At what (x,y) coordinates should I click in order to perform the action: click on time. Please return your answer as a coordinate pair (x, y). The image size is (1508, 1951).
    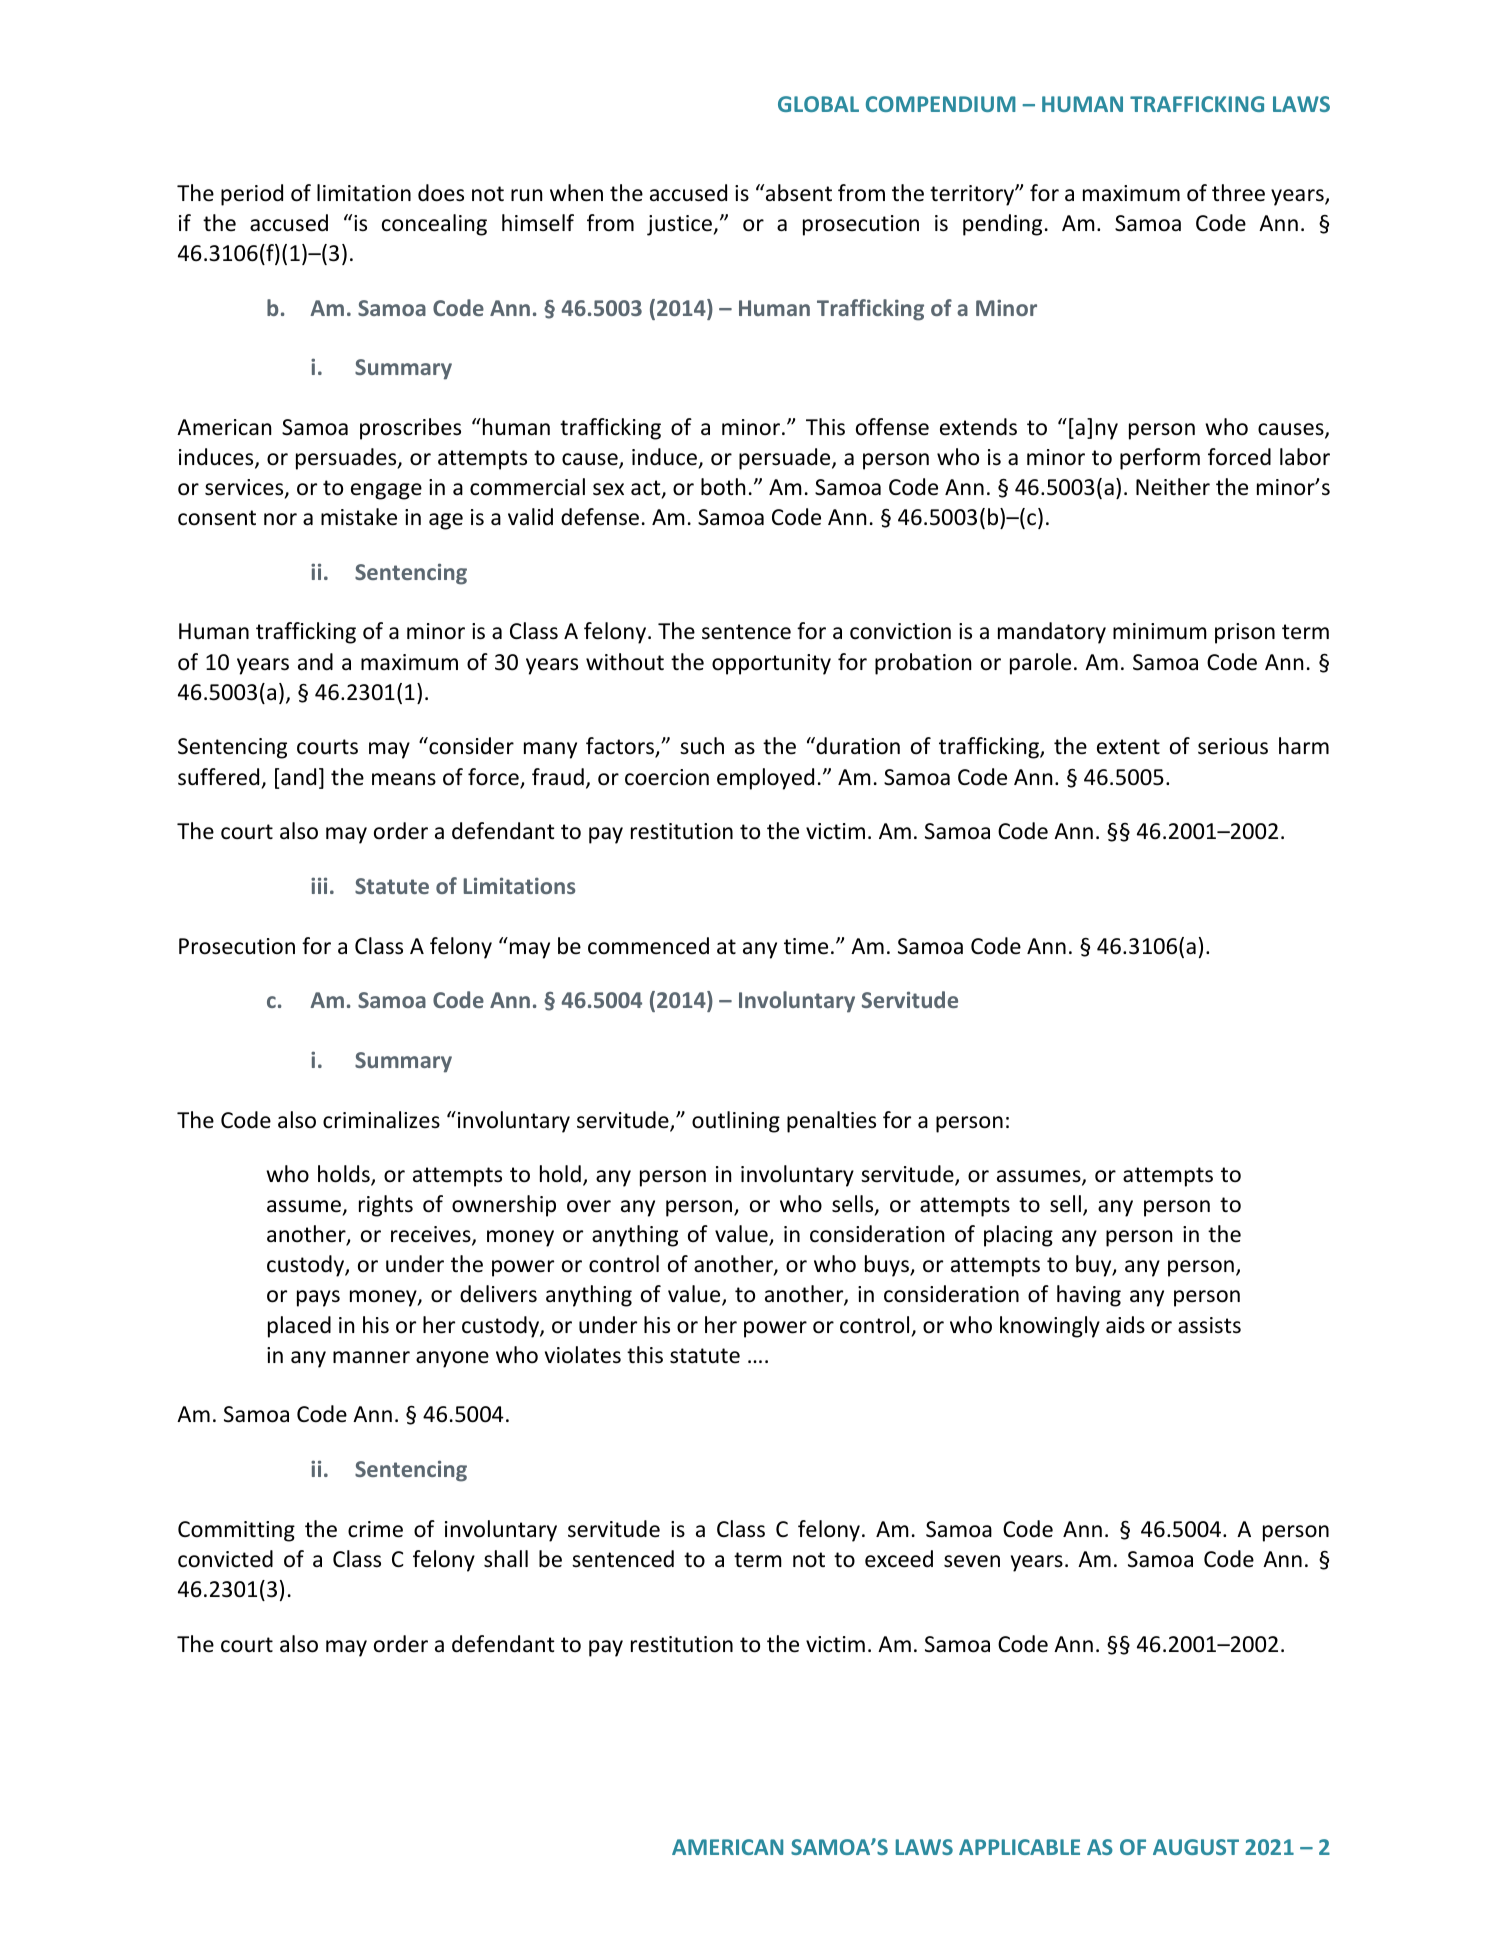
    Looking at the image, I should click on (806, 946).
